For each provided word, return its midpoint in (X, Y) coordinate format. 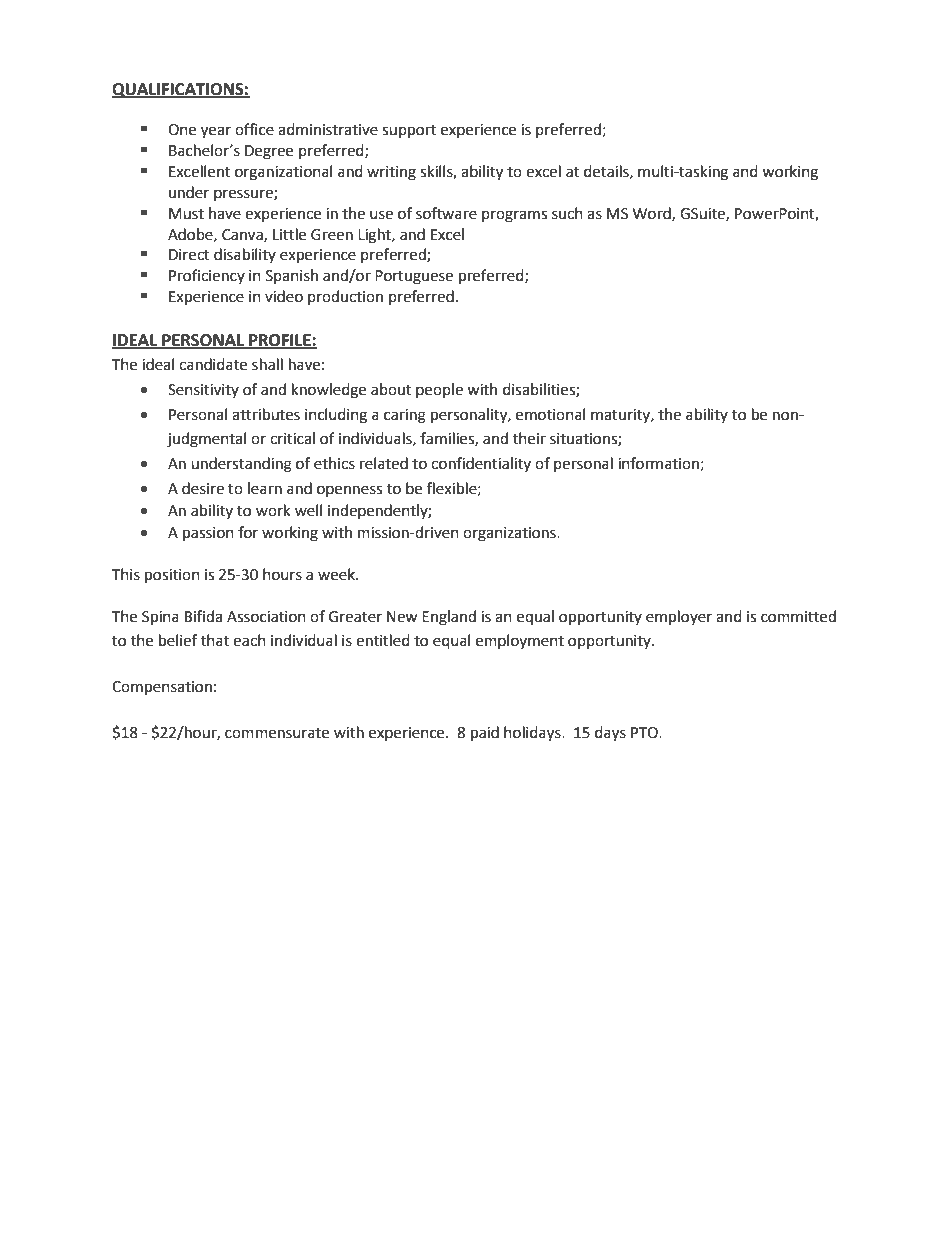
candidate (213, 364)
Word (653, 214)
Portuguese (414, 277)
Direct (189, 255)
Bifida (203, 616)
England (449, 618)
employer (679, 618)
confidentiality (481, 464)
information (658, 463)
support (409, 132)
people (439, 390)
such (567, 213)
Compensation (162, 688)
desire (203, 488)
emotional (550, 414)
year (216, 132)
